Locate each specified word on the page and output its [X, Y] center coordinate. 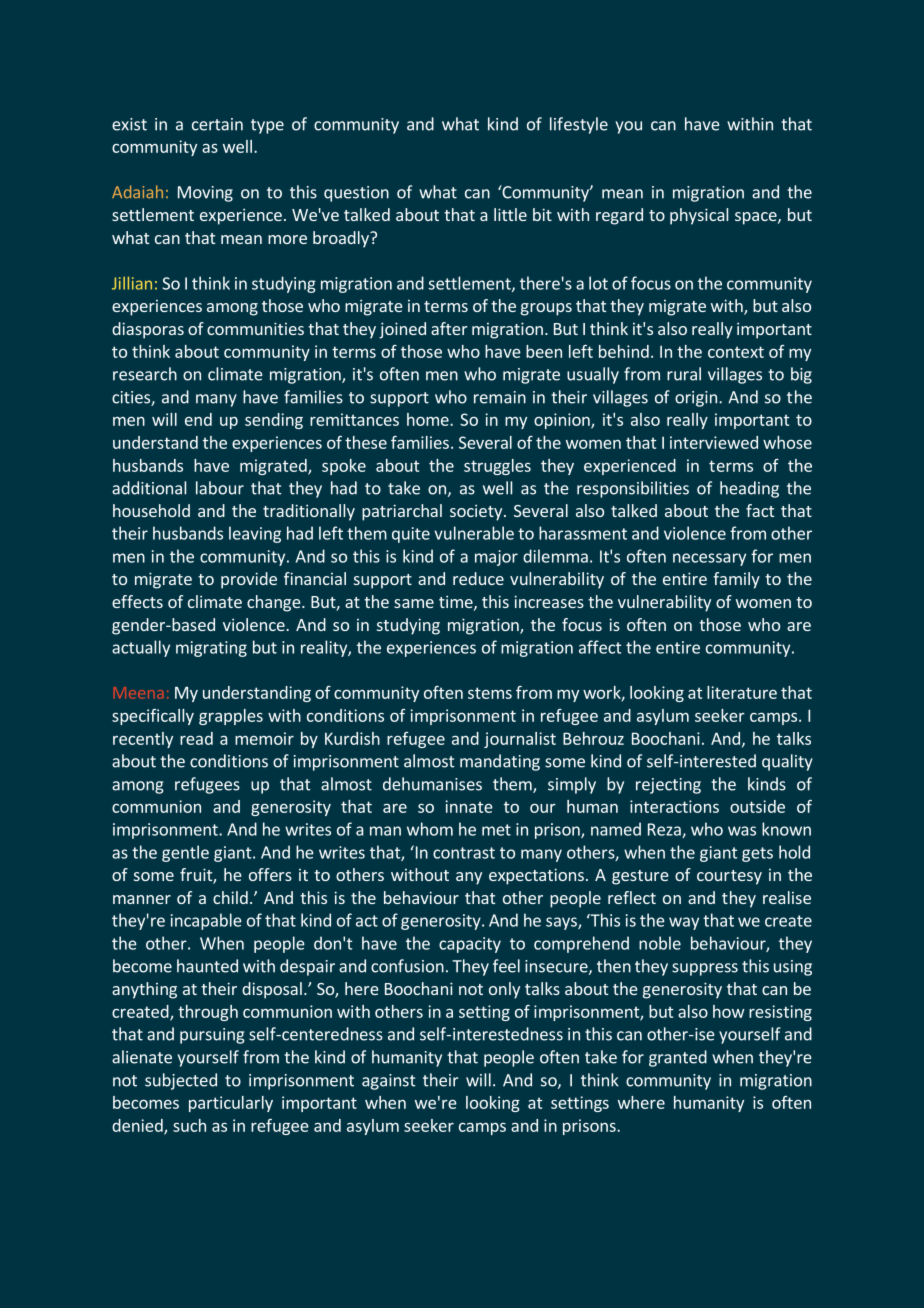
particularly [231, 1104]
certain [217, 124]
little [510, 214]
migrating [211, 649]
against [389, 1082]
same [414, 603]
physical [699, 216]
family [736, 580]
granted [678, 1058]
